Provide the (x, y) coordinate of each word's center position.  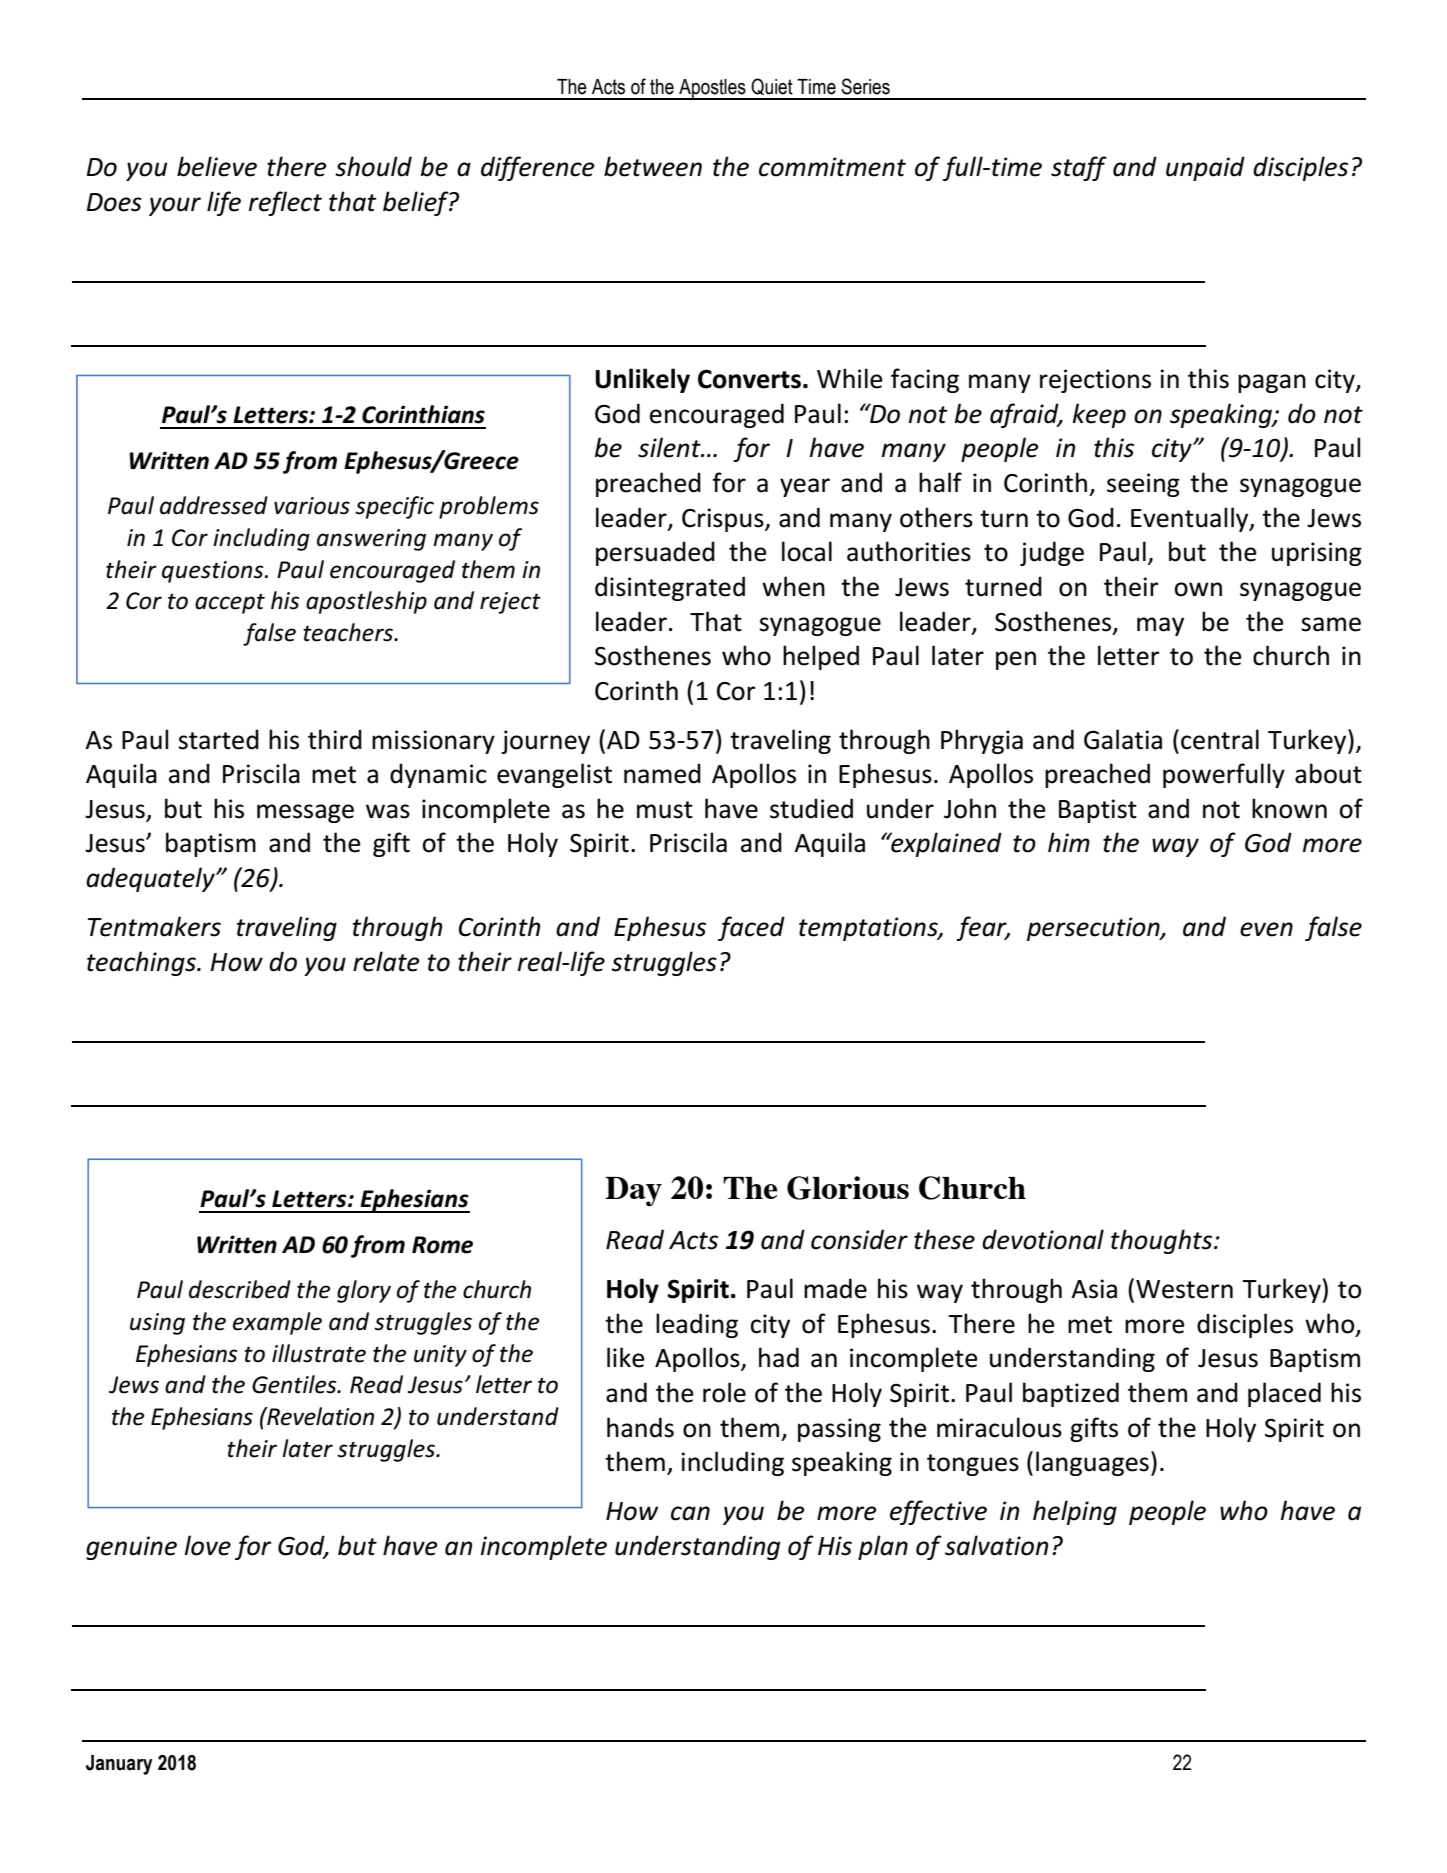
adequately (151, 879)
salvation (996, 1545)
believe (217, 166)
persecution (1094, 929)
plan (883, 1547)
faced (751, 928)
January (119, 1765)
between (653, 166)
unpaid (1205, 168)
